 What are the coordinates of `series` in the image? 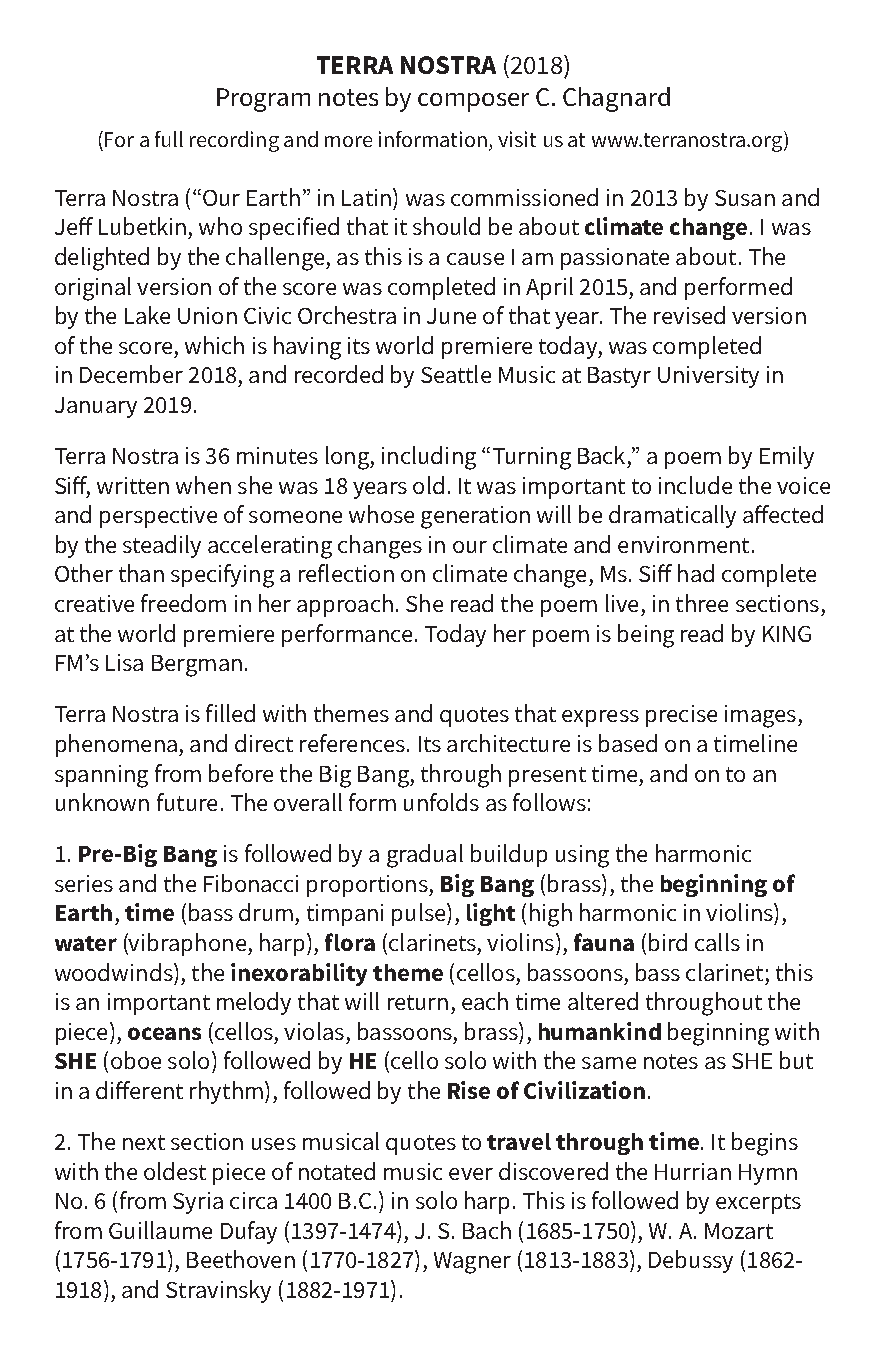 It's located at (84, 883).
